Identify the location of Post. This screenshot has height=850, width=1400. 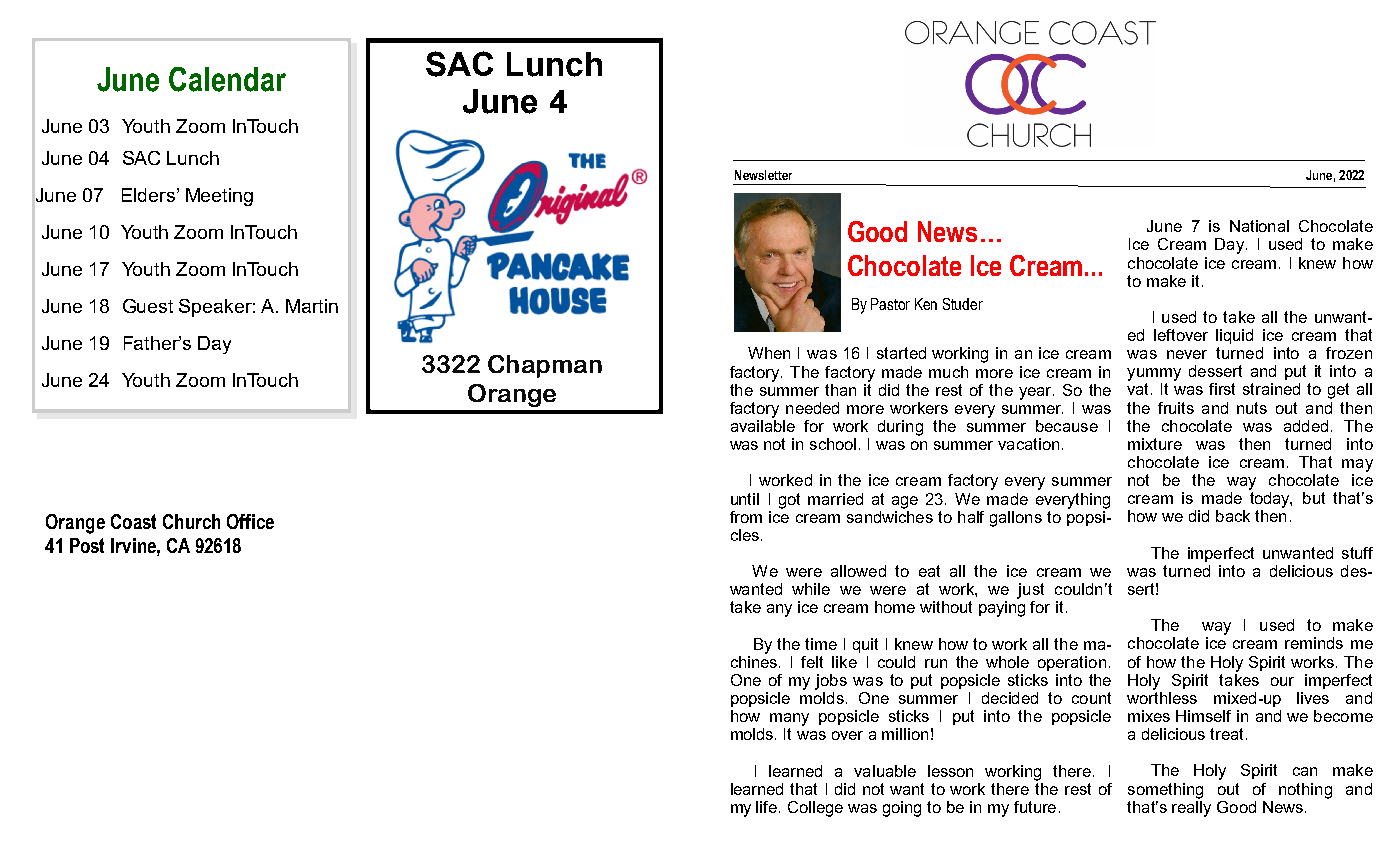
(87, 545).
